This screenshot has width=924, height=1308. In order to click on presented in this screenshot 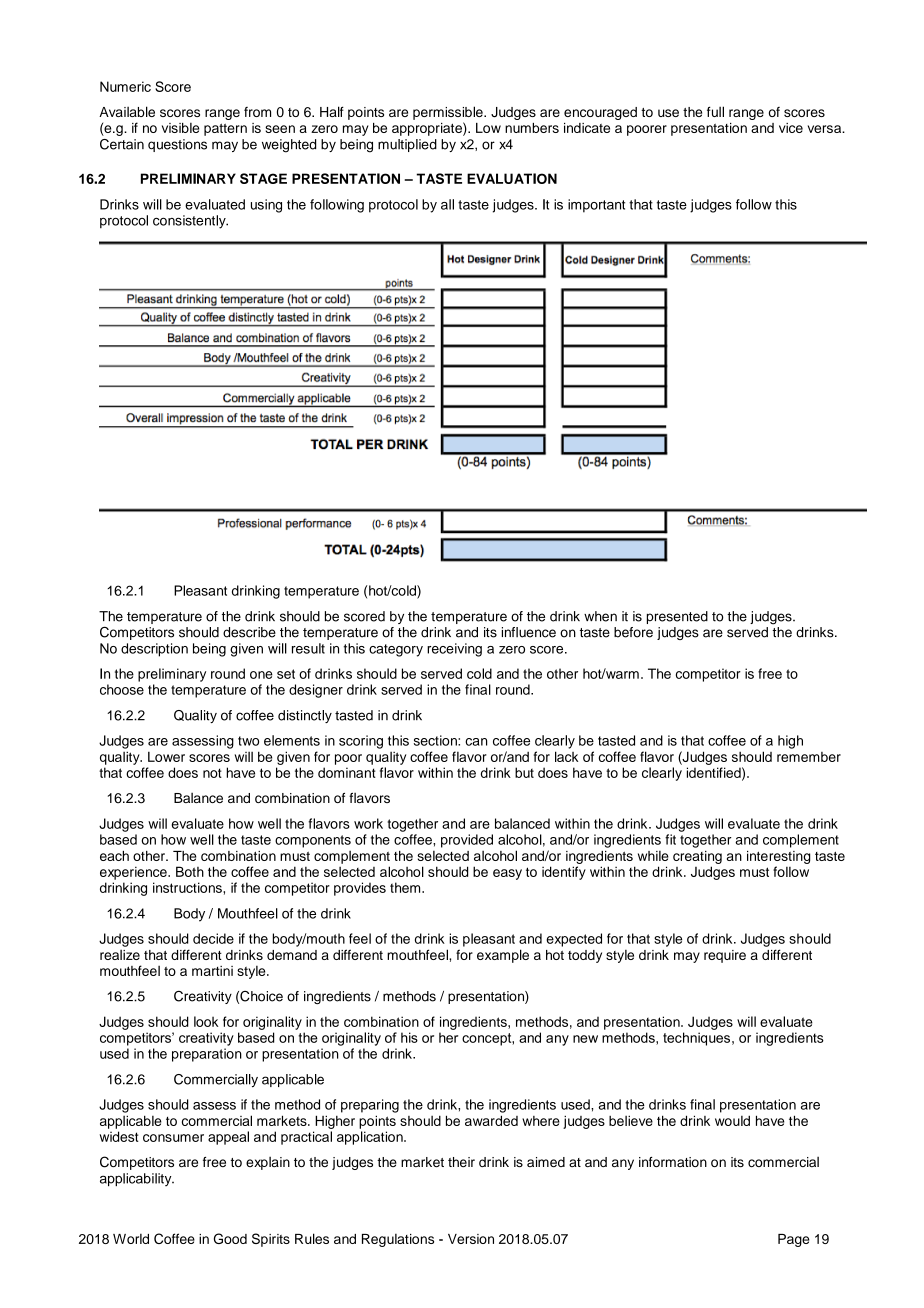, I will do `click(677, 617)`.
